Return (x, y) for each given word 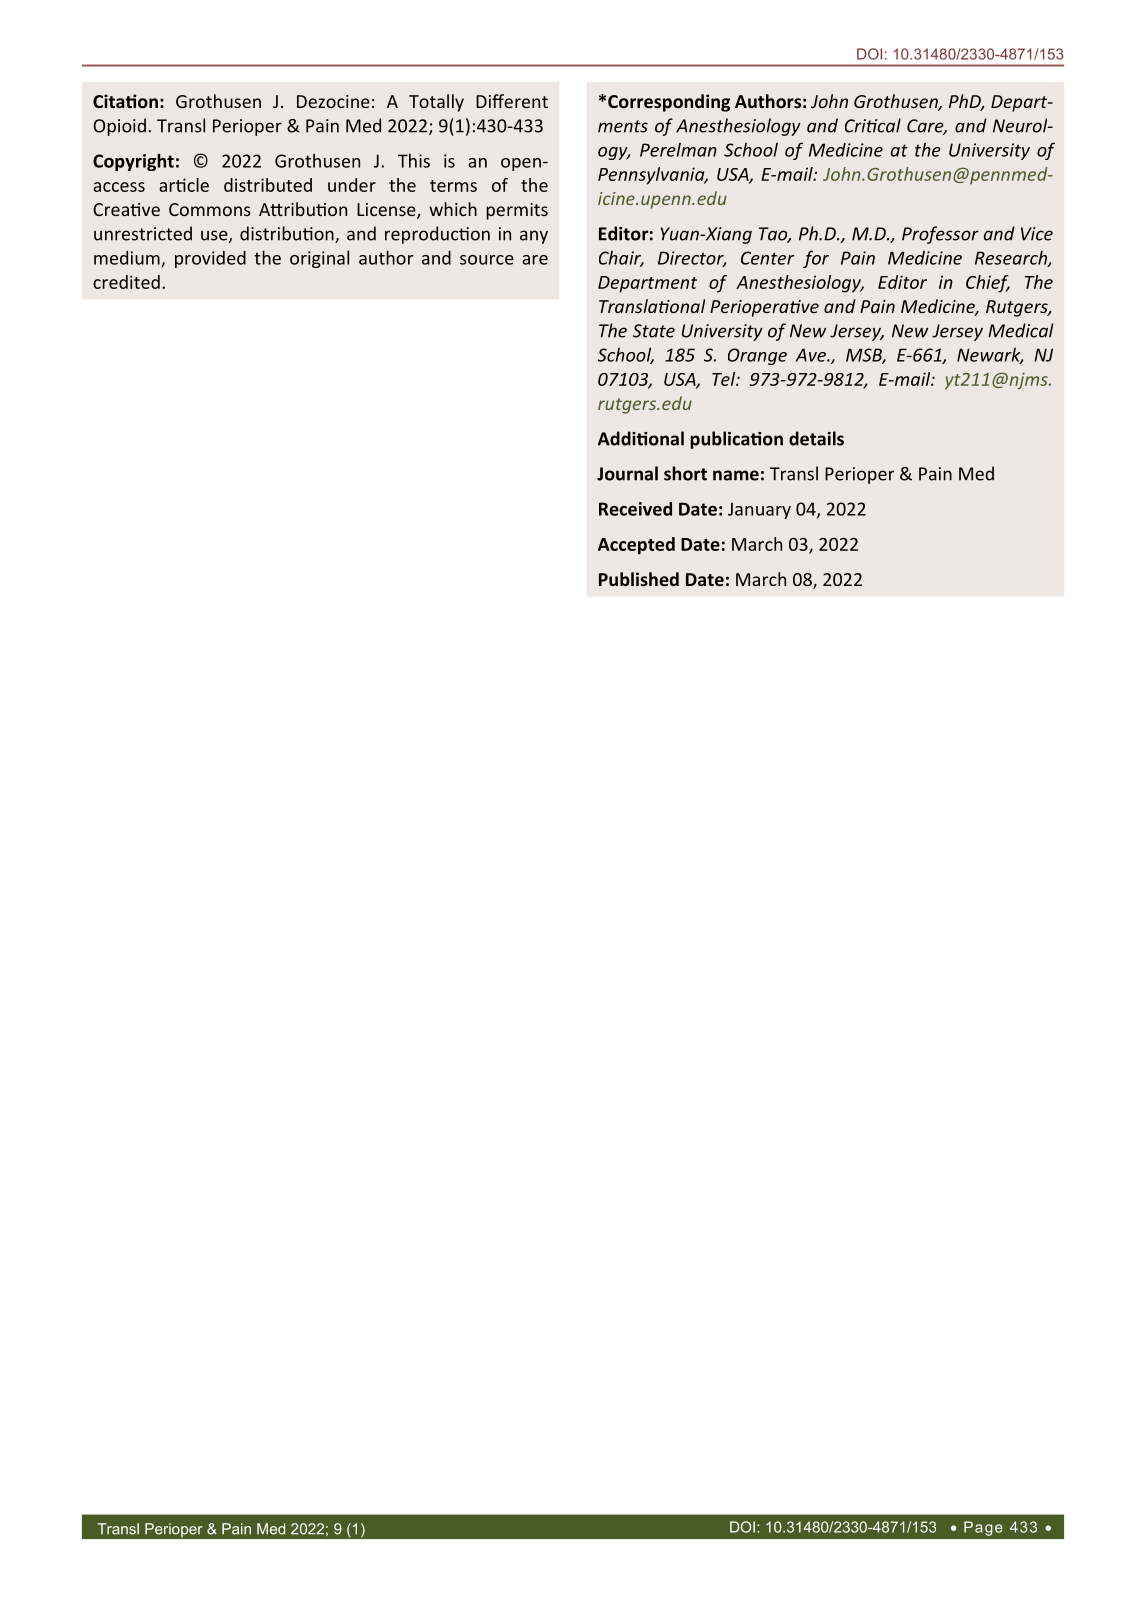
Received (635, 509)
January (759, 510)
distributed (268, 185)
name (736, 475)
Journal (627, 473)
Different (512, 101)
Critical (873, 125)
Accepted (636, 546)
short (685, 473)
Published (639, 579)
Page (983, 1528)
